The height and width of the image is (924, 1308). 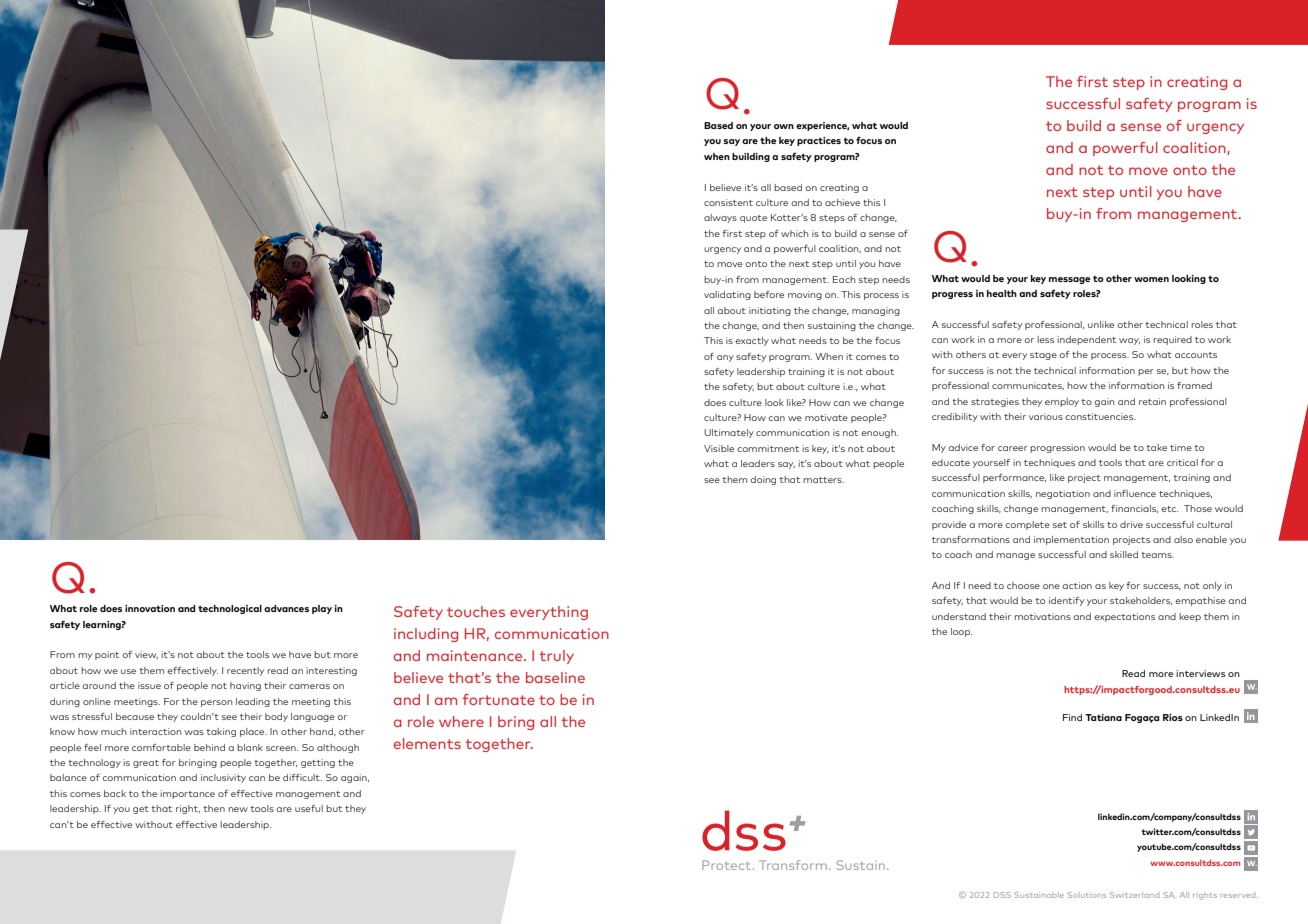 I want to click on expectations, so click(x=1124, y=617).
